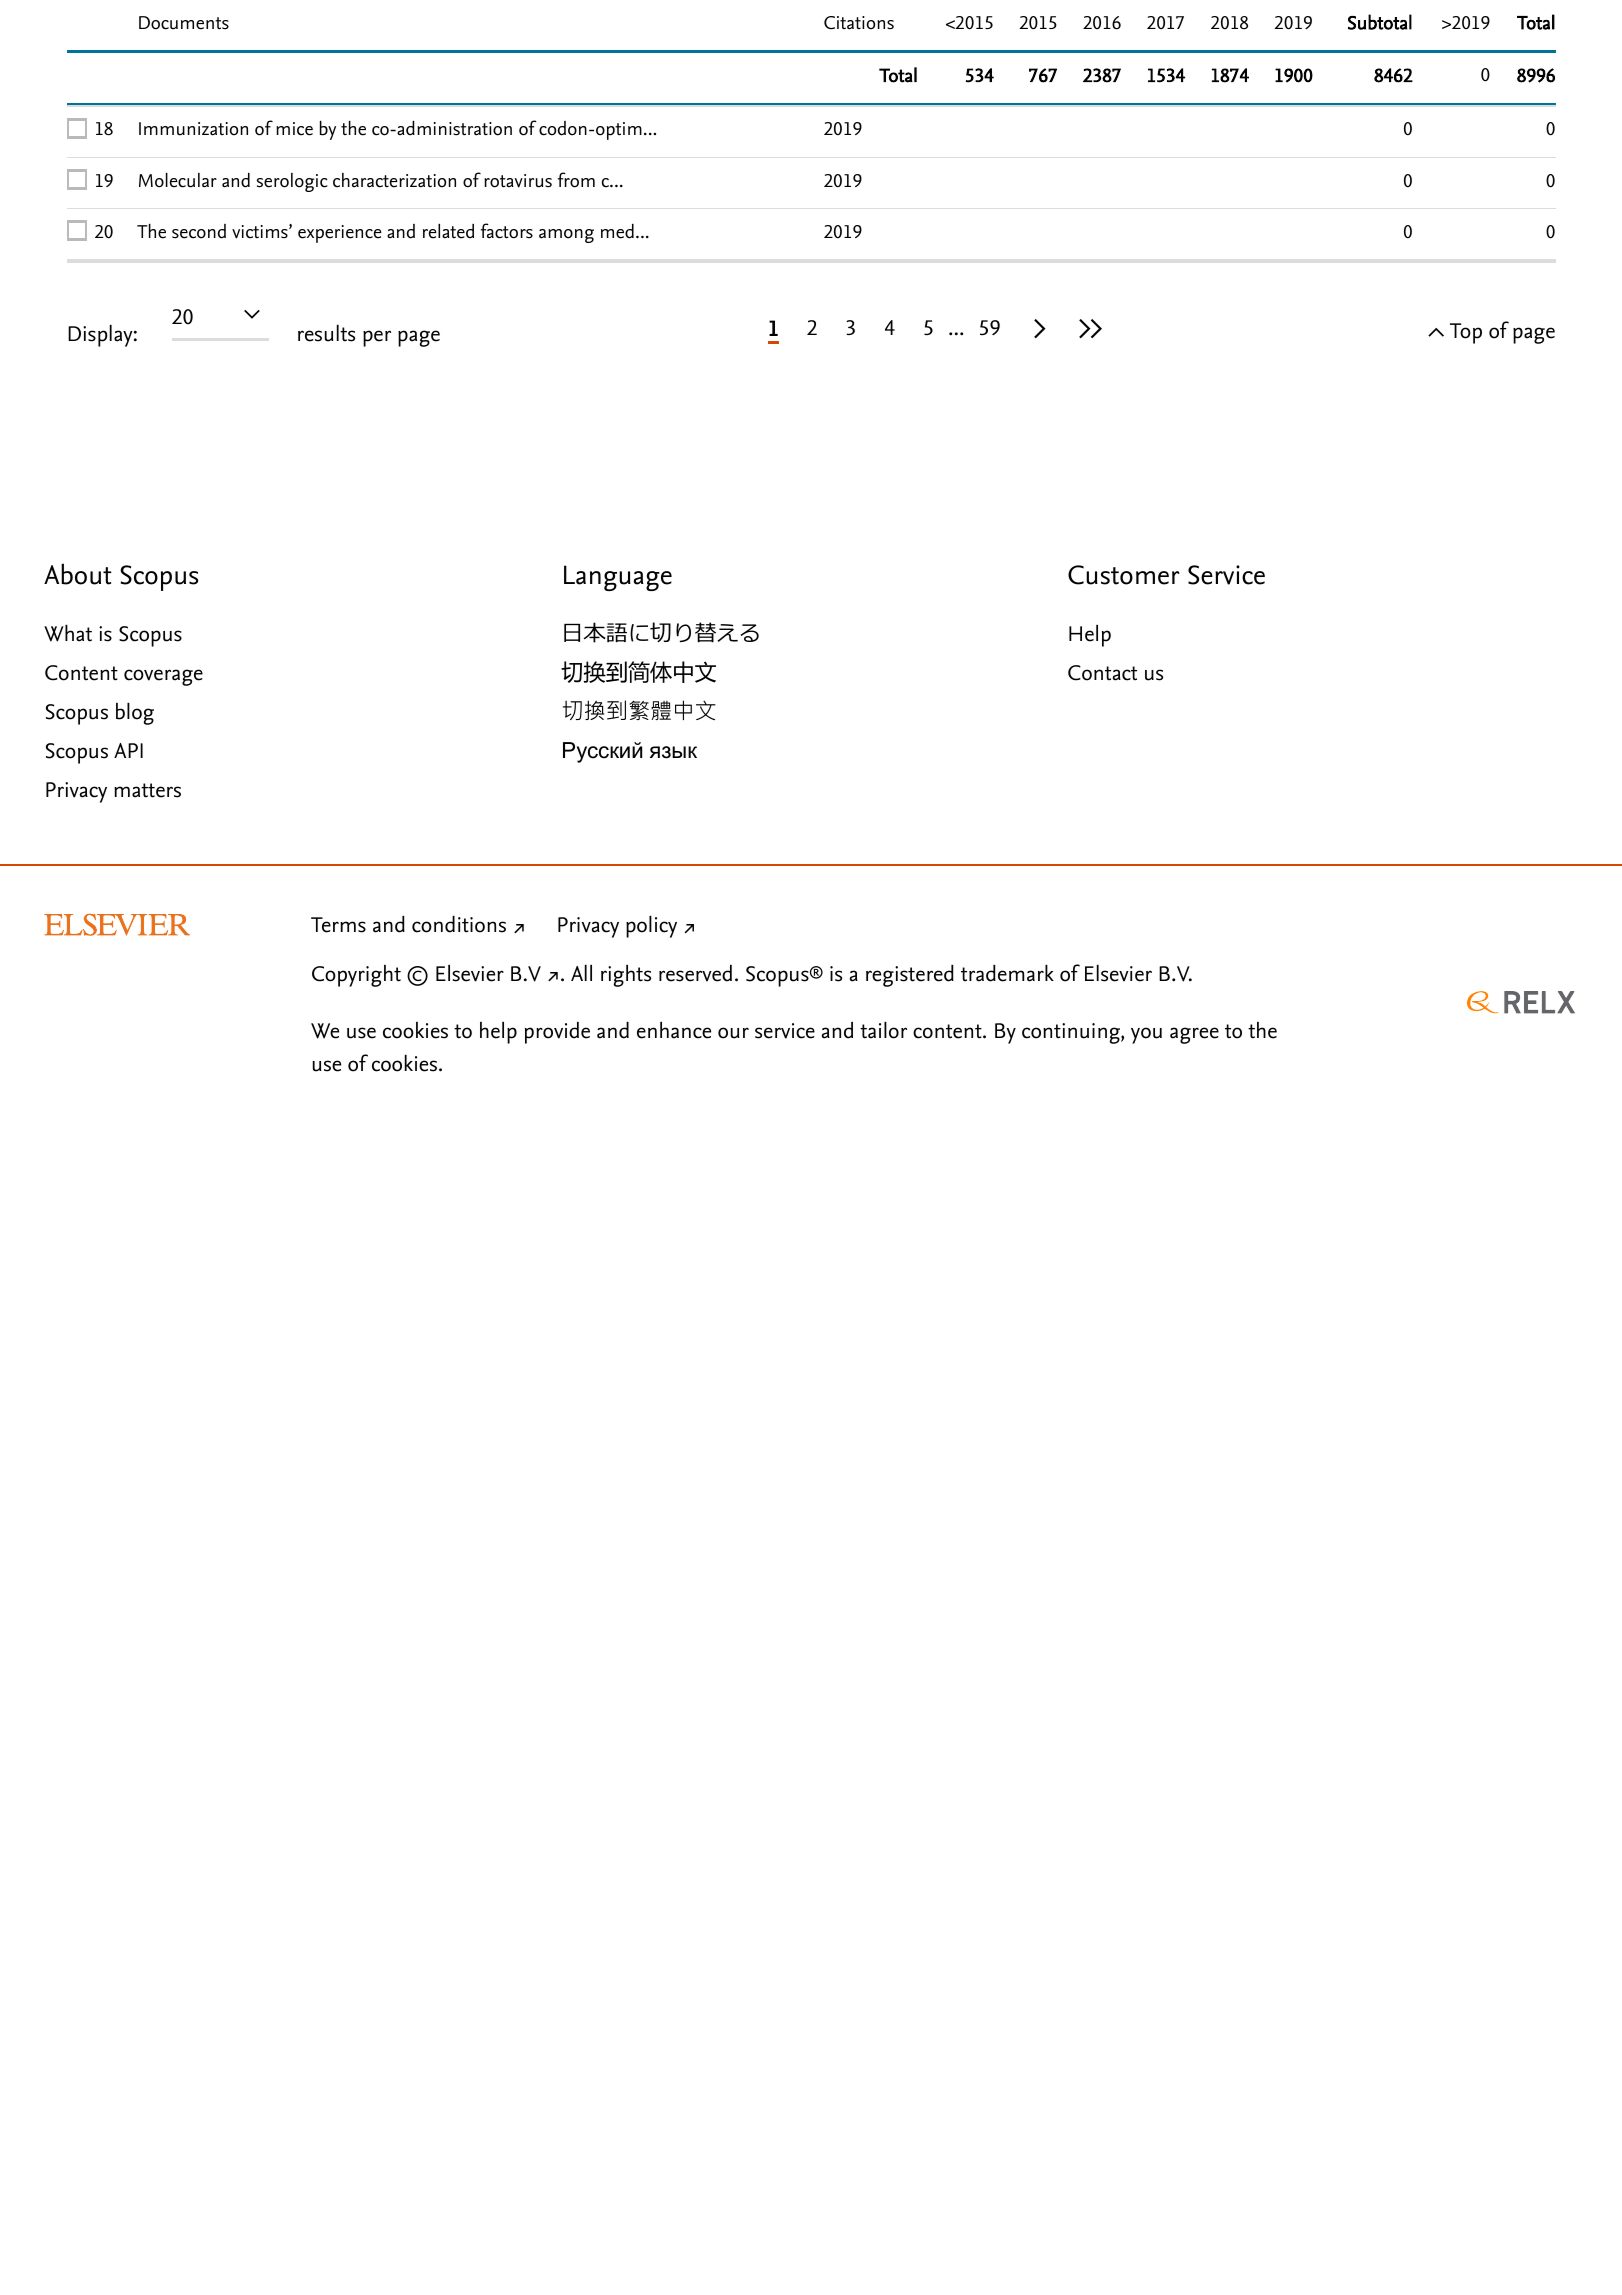 This image has height=2295, width=1622. What do you see at coordinates (1466, 333) in the image?
I see `Top` at bounding box center [1466, 333].
